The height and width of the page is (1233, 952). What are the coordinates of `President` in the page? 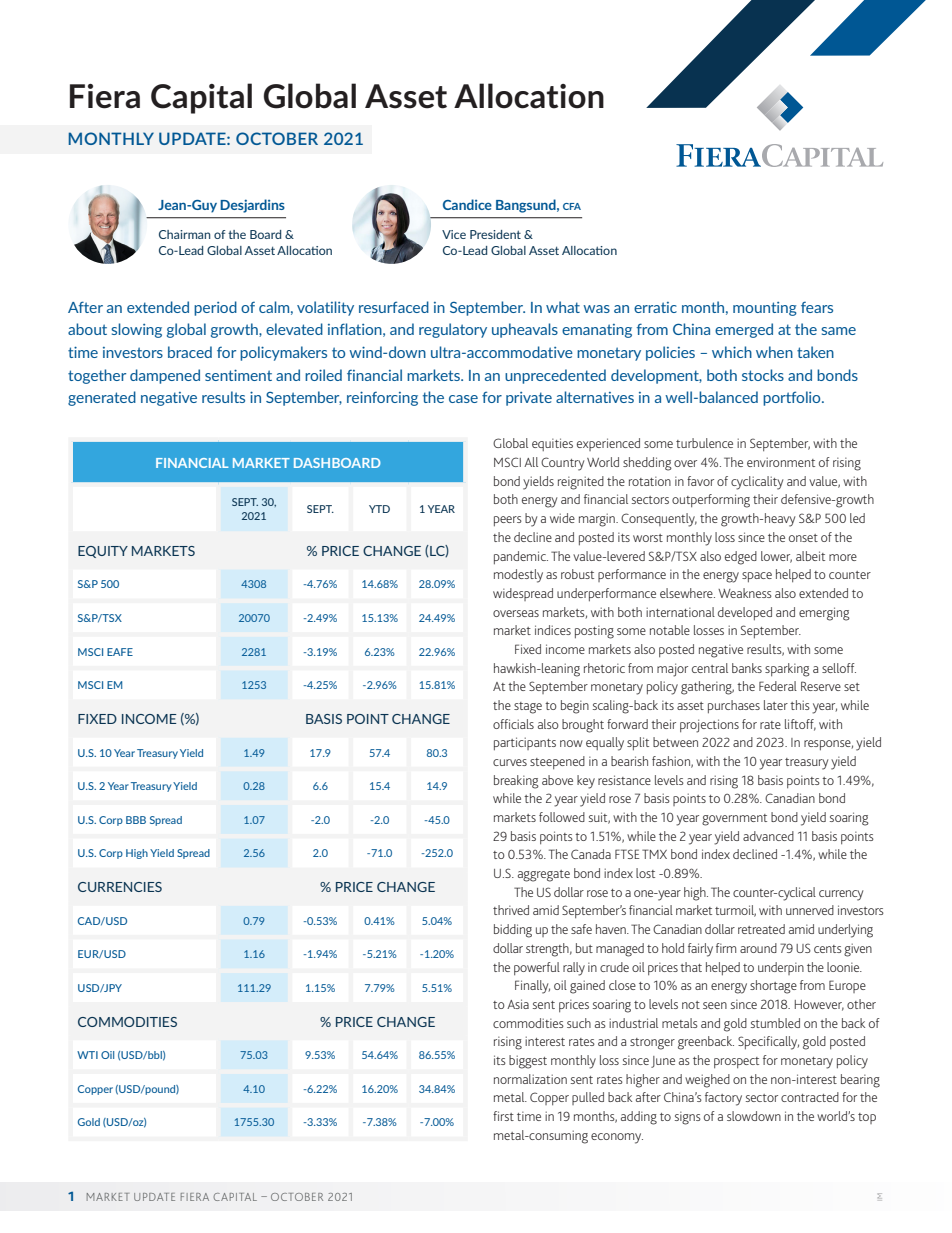 It's located at (495, 234).
